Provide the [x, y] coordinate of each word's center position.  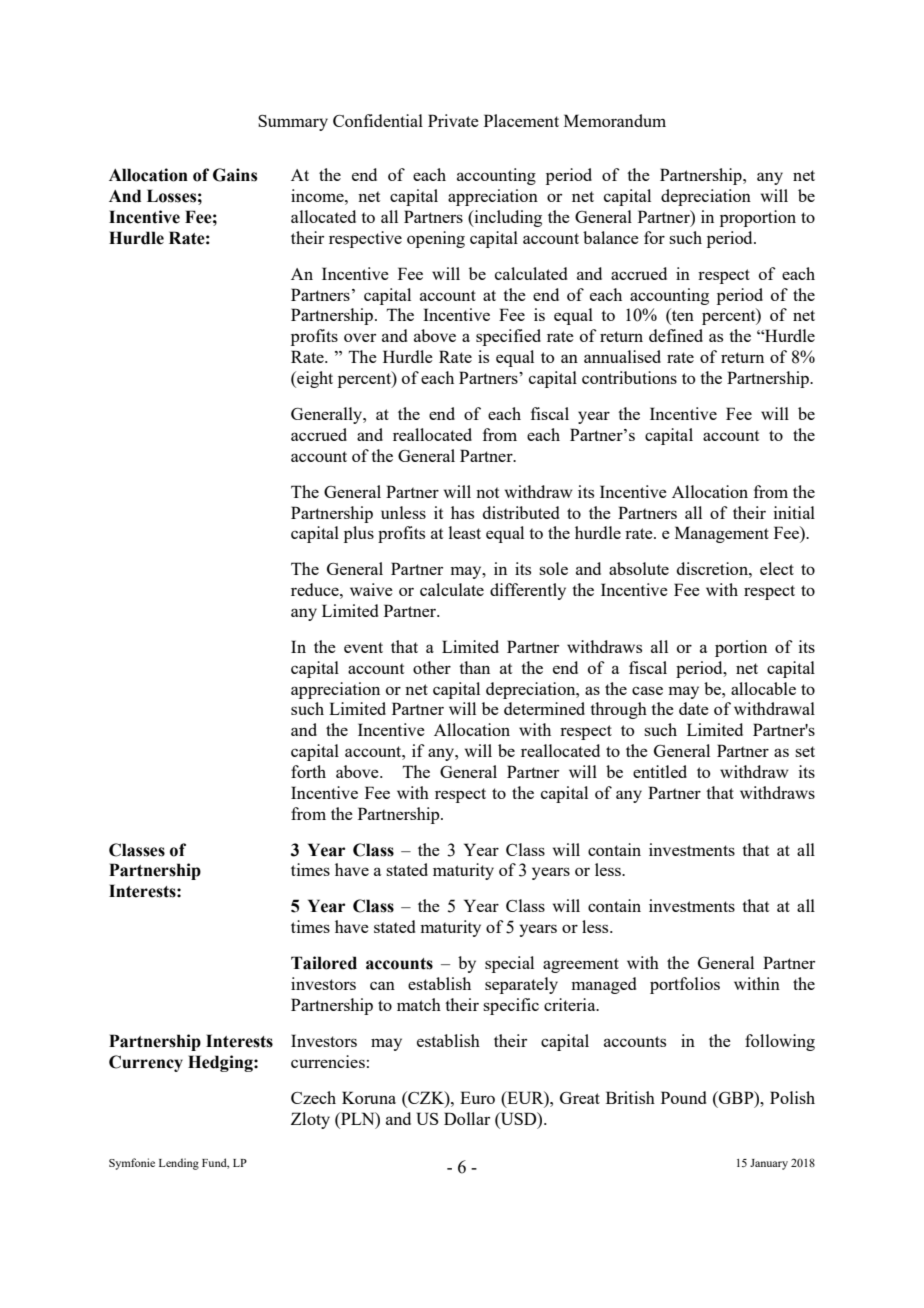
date [694, 708]
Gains [235, 175]
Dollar [467, 1118]
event [363, 647]
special [509, 964]
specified [508, 337]
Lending [179, 1164]
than [474, 667]
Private [453, 120]
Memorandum [615, 120]
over [360, 337]
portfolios [685, 985]
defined [676, 335]
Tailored [324, 963]
